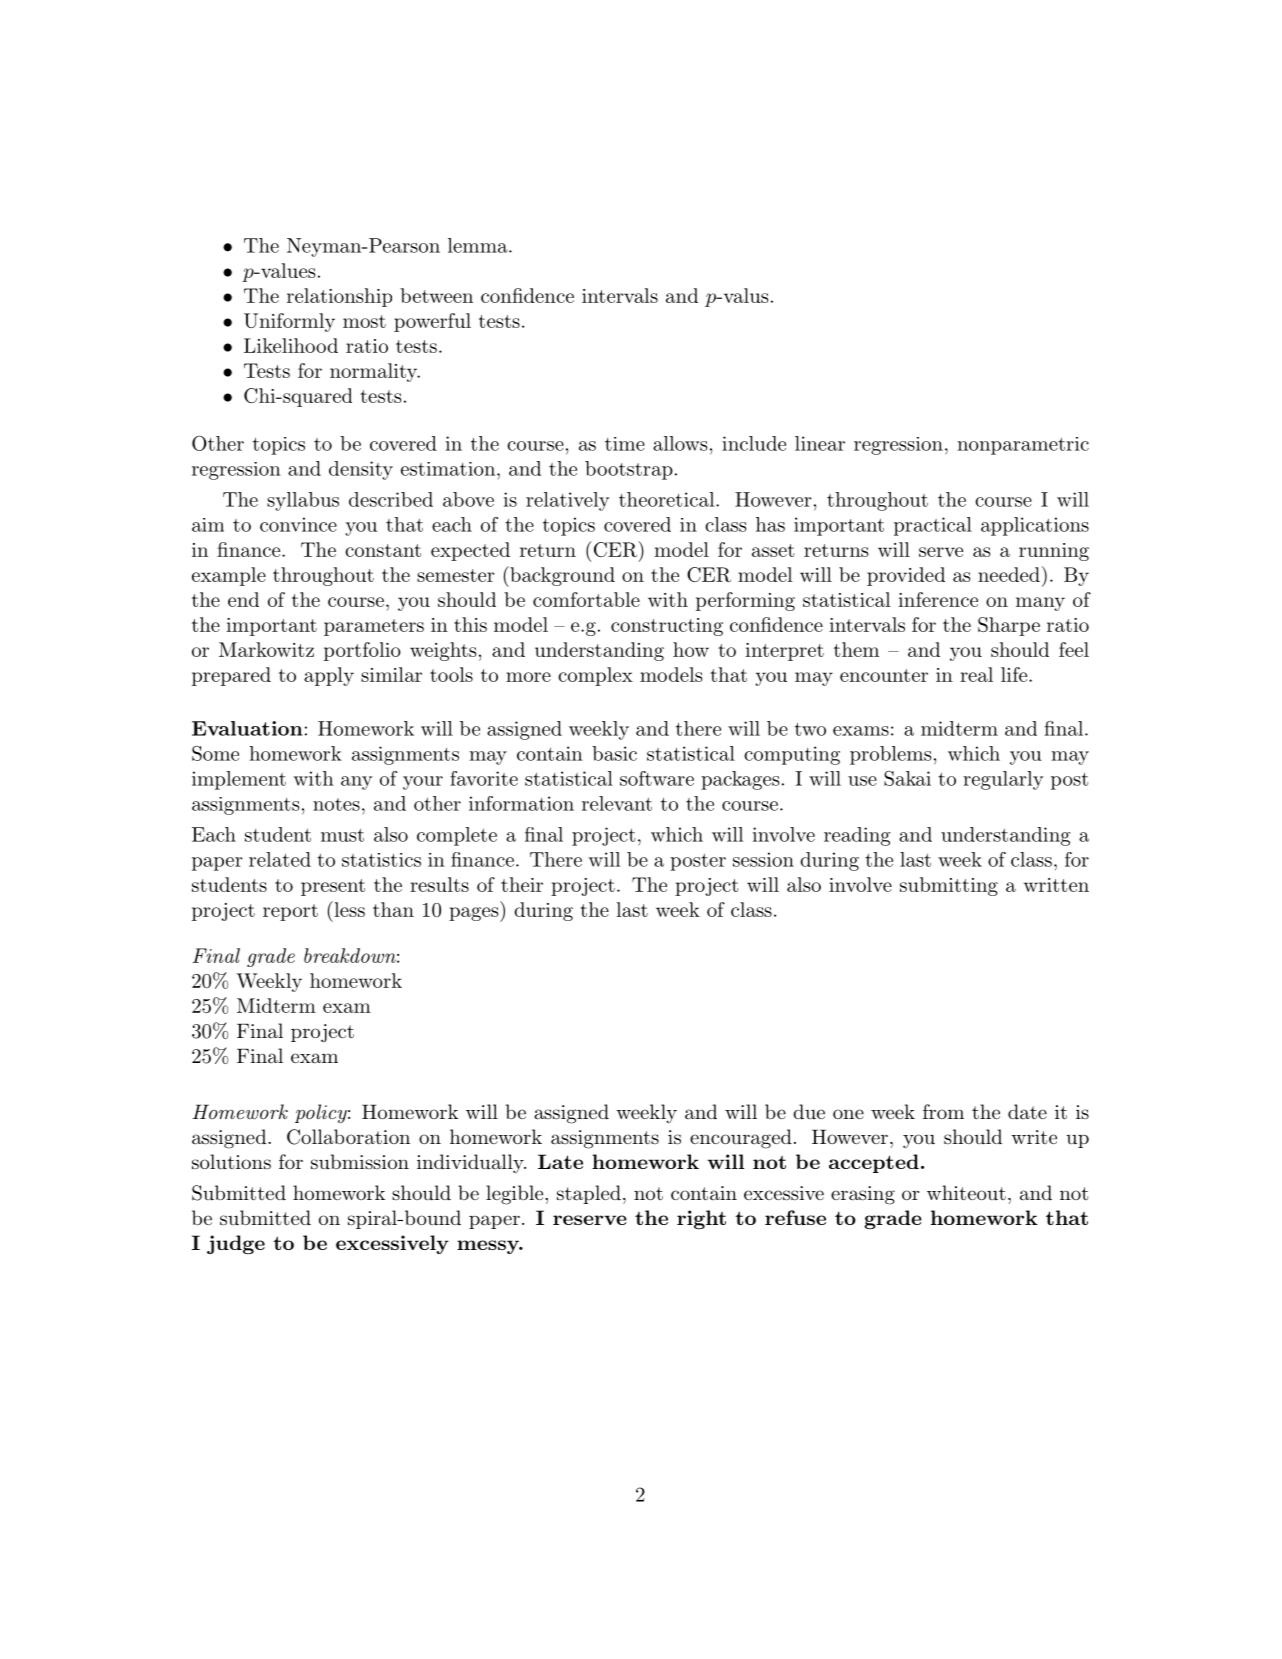 The image size is (1282, 1659). Describe the element at coordinates (1023, 446) in the screenshot. I see `nonparametric` at that location.
